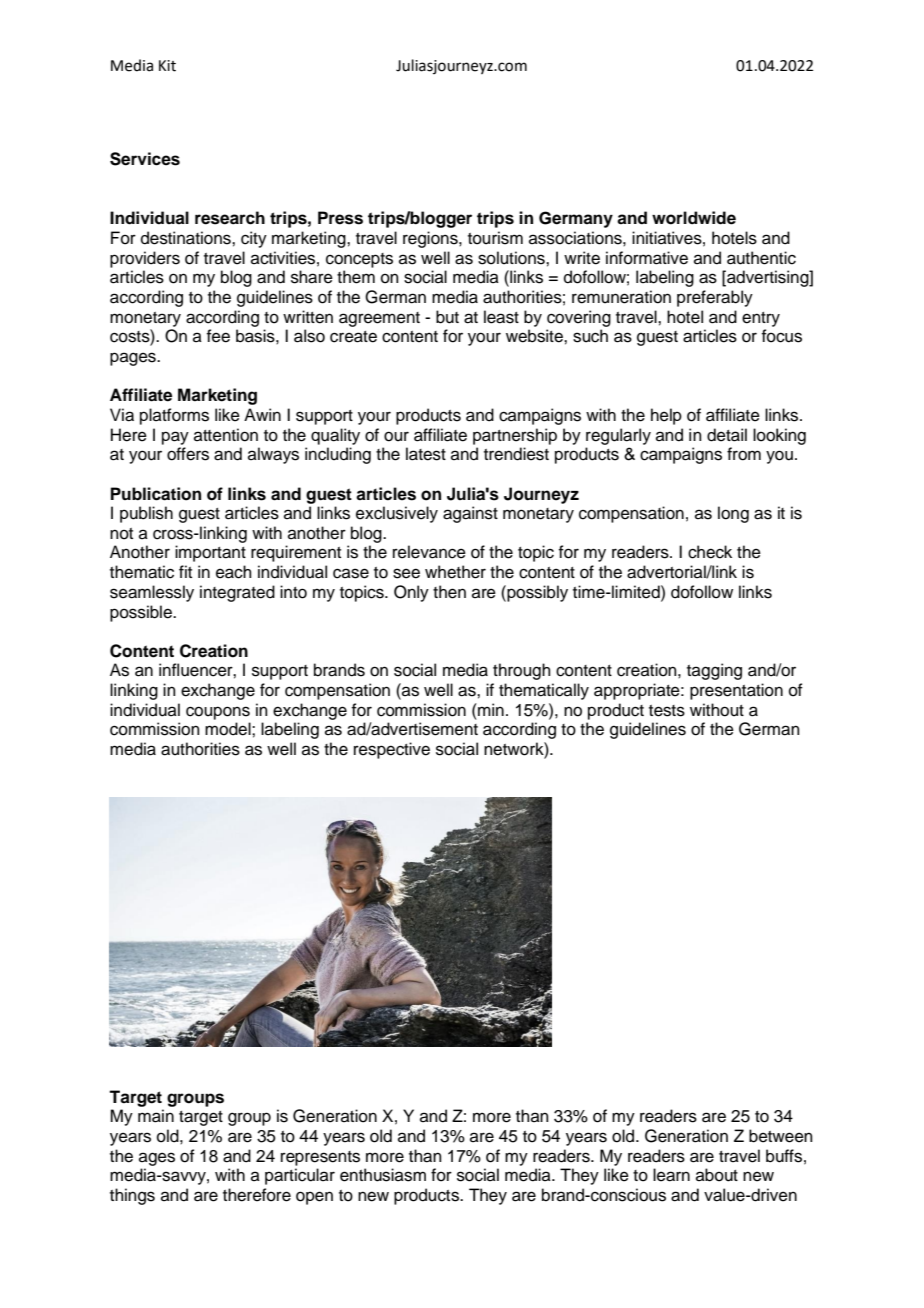  I want to click on latest, so click(426, 454).
